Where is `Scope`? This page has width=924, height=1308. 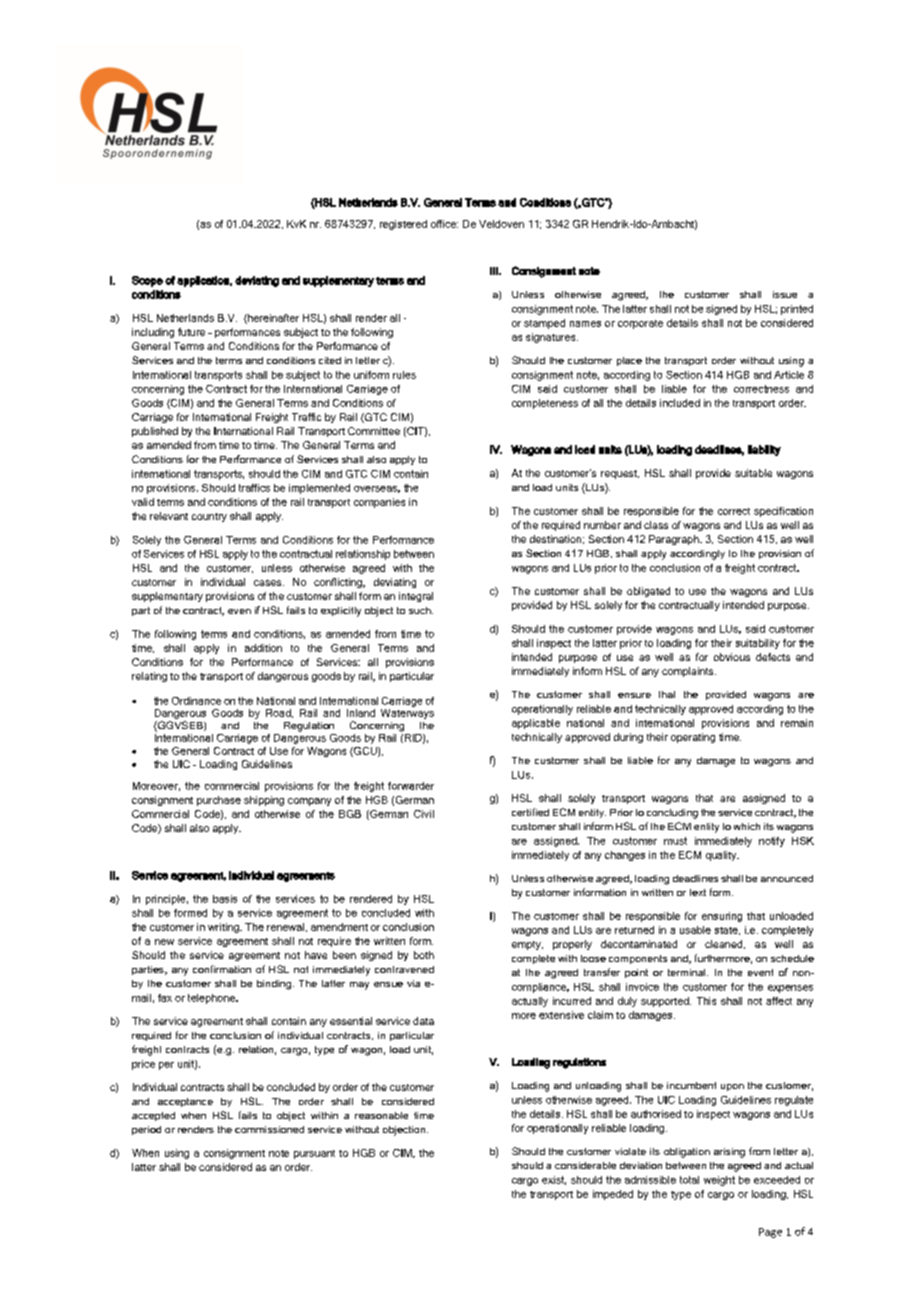 Scope is located at coordinates (147, 281).
